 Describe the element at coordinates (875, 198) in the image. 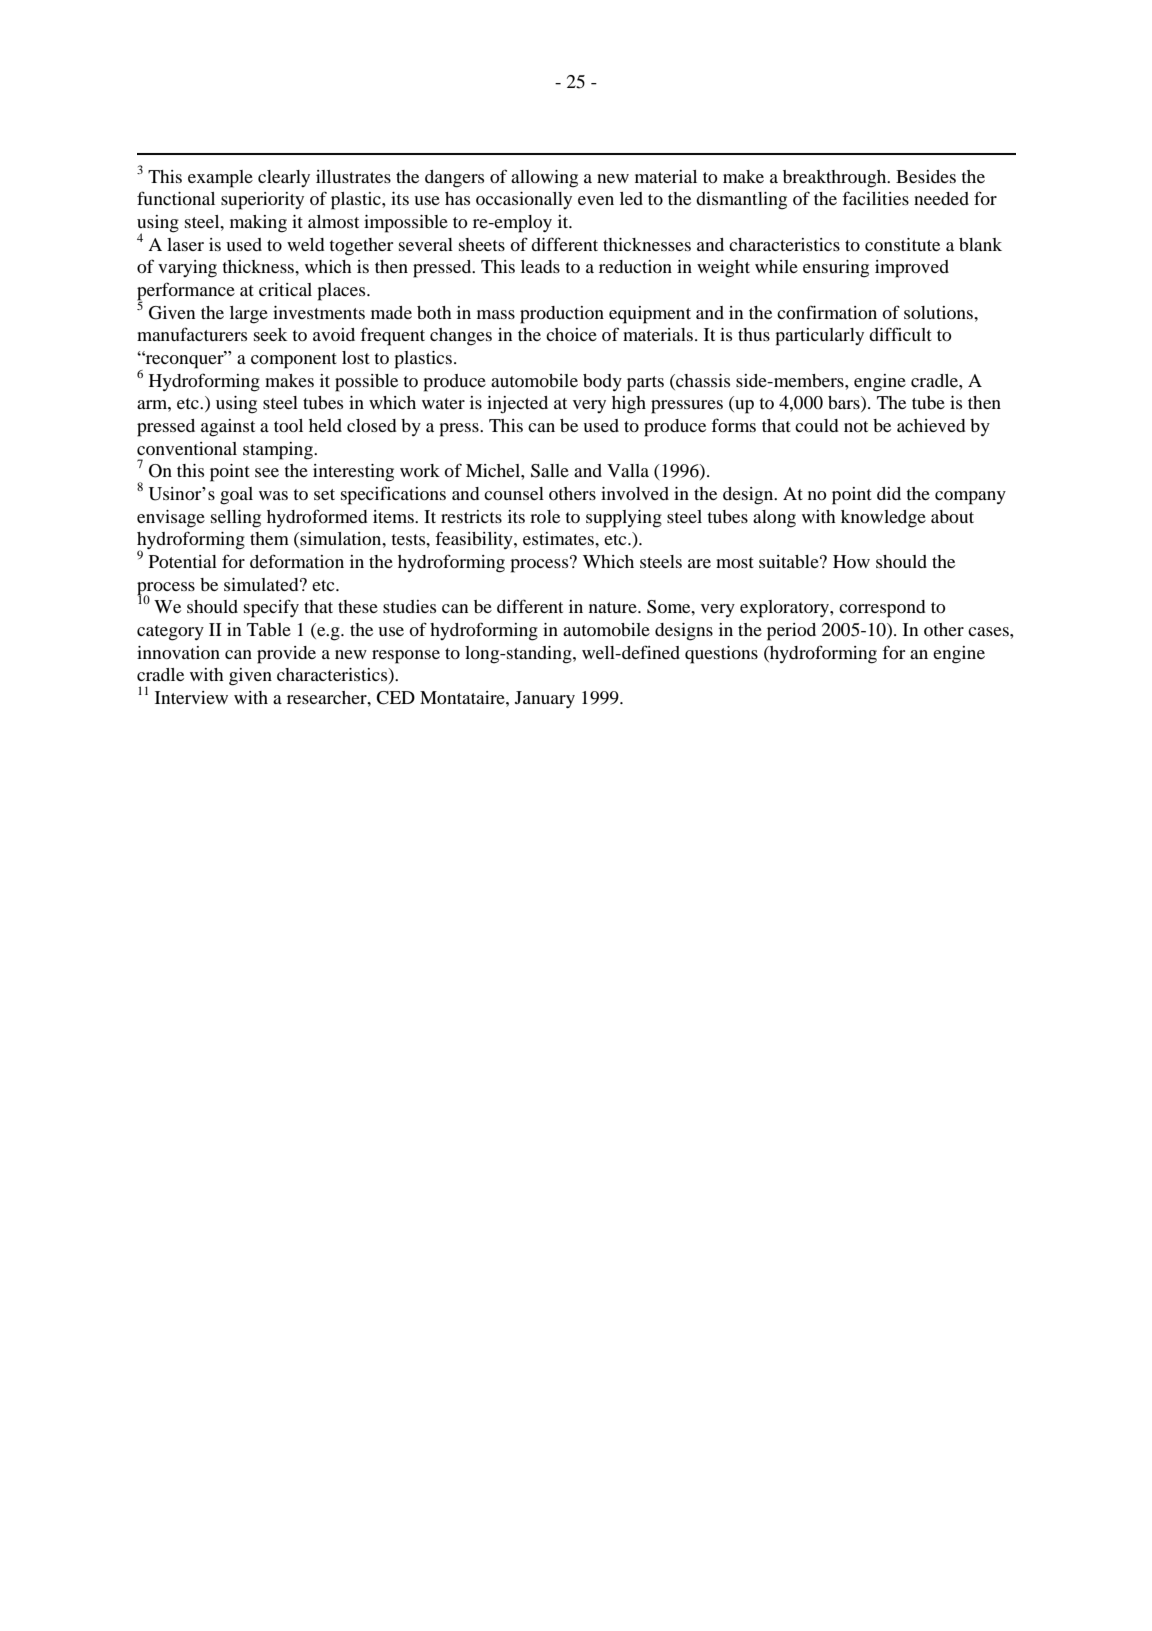

I see `facilities` at that location.
